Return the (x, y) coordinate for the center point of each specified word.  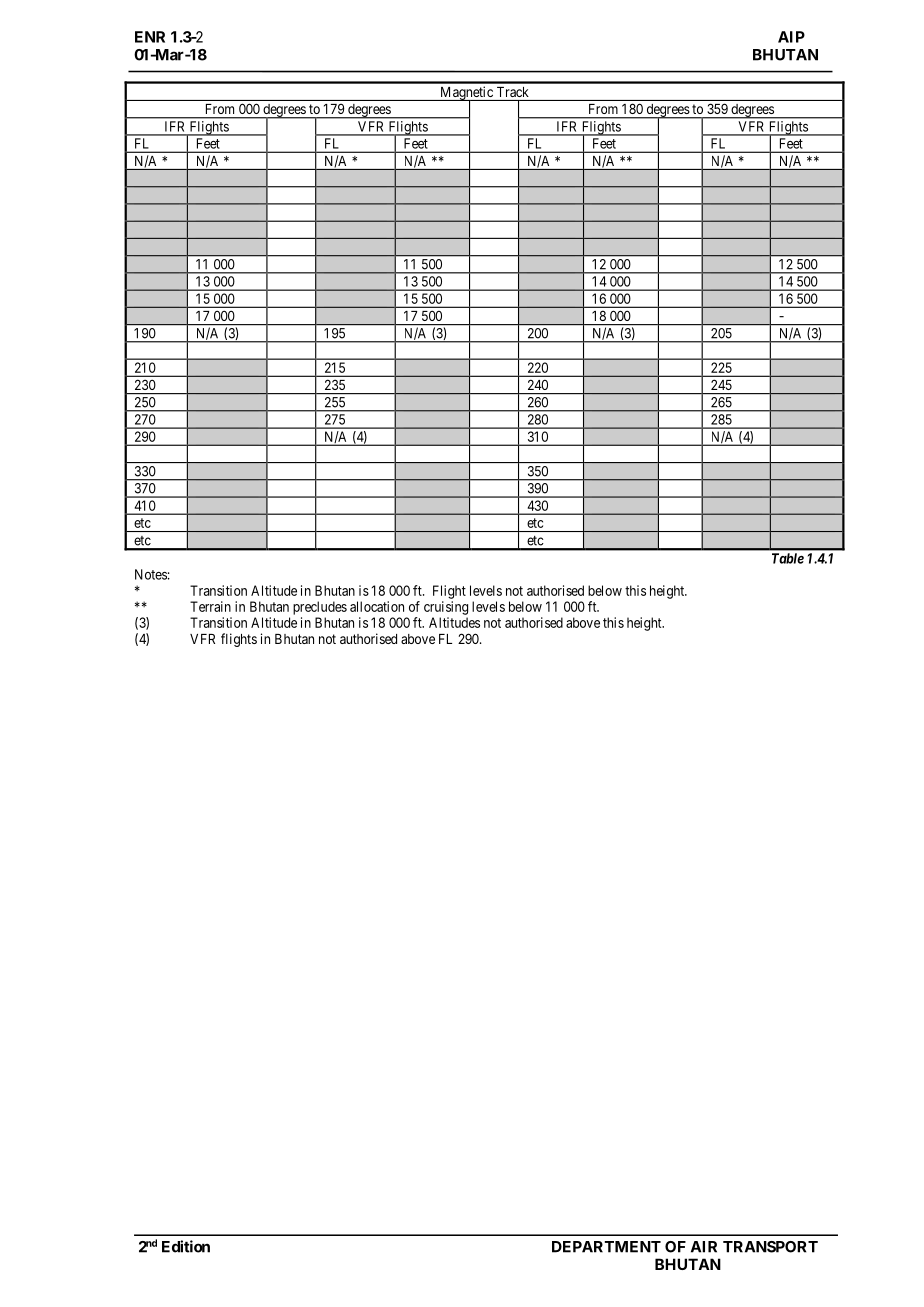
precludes (320, 608)
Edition (186, 1246)
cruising (446, 608)
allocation (377, 606)
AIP (791, 37)
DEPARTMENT (606, 1247)
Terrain (210, 606)
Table (788, 558)
